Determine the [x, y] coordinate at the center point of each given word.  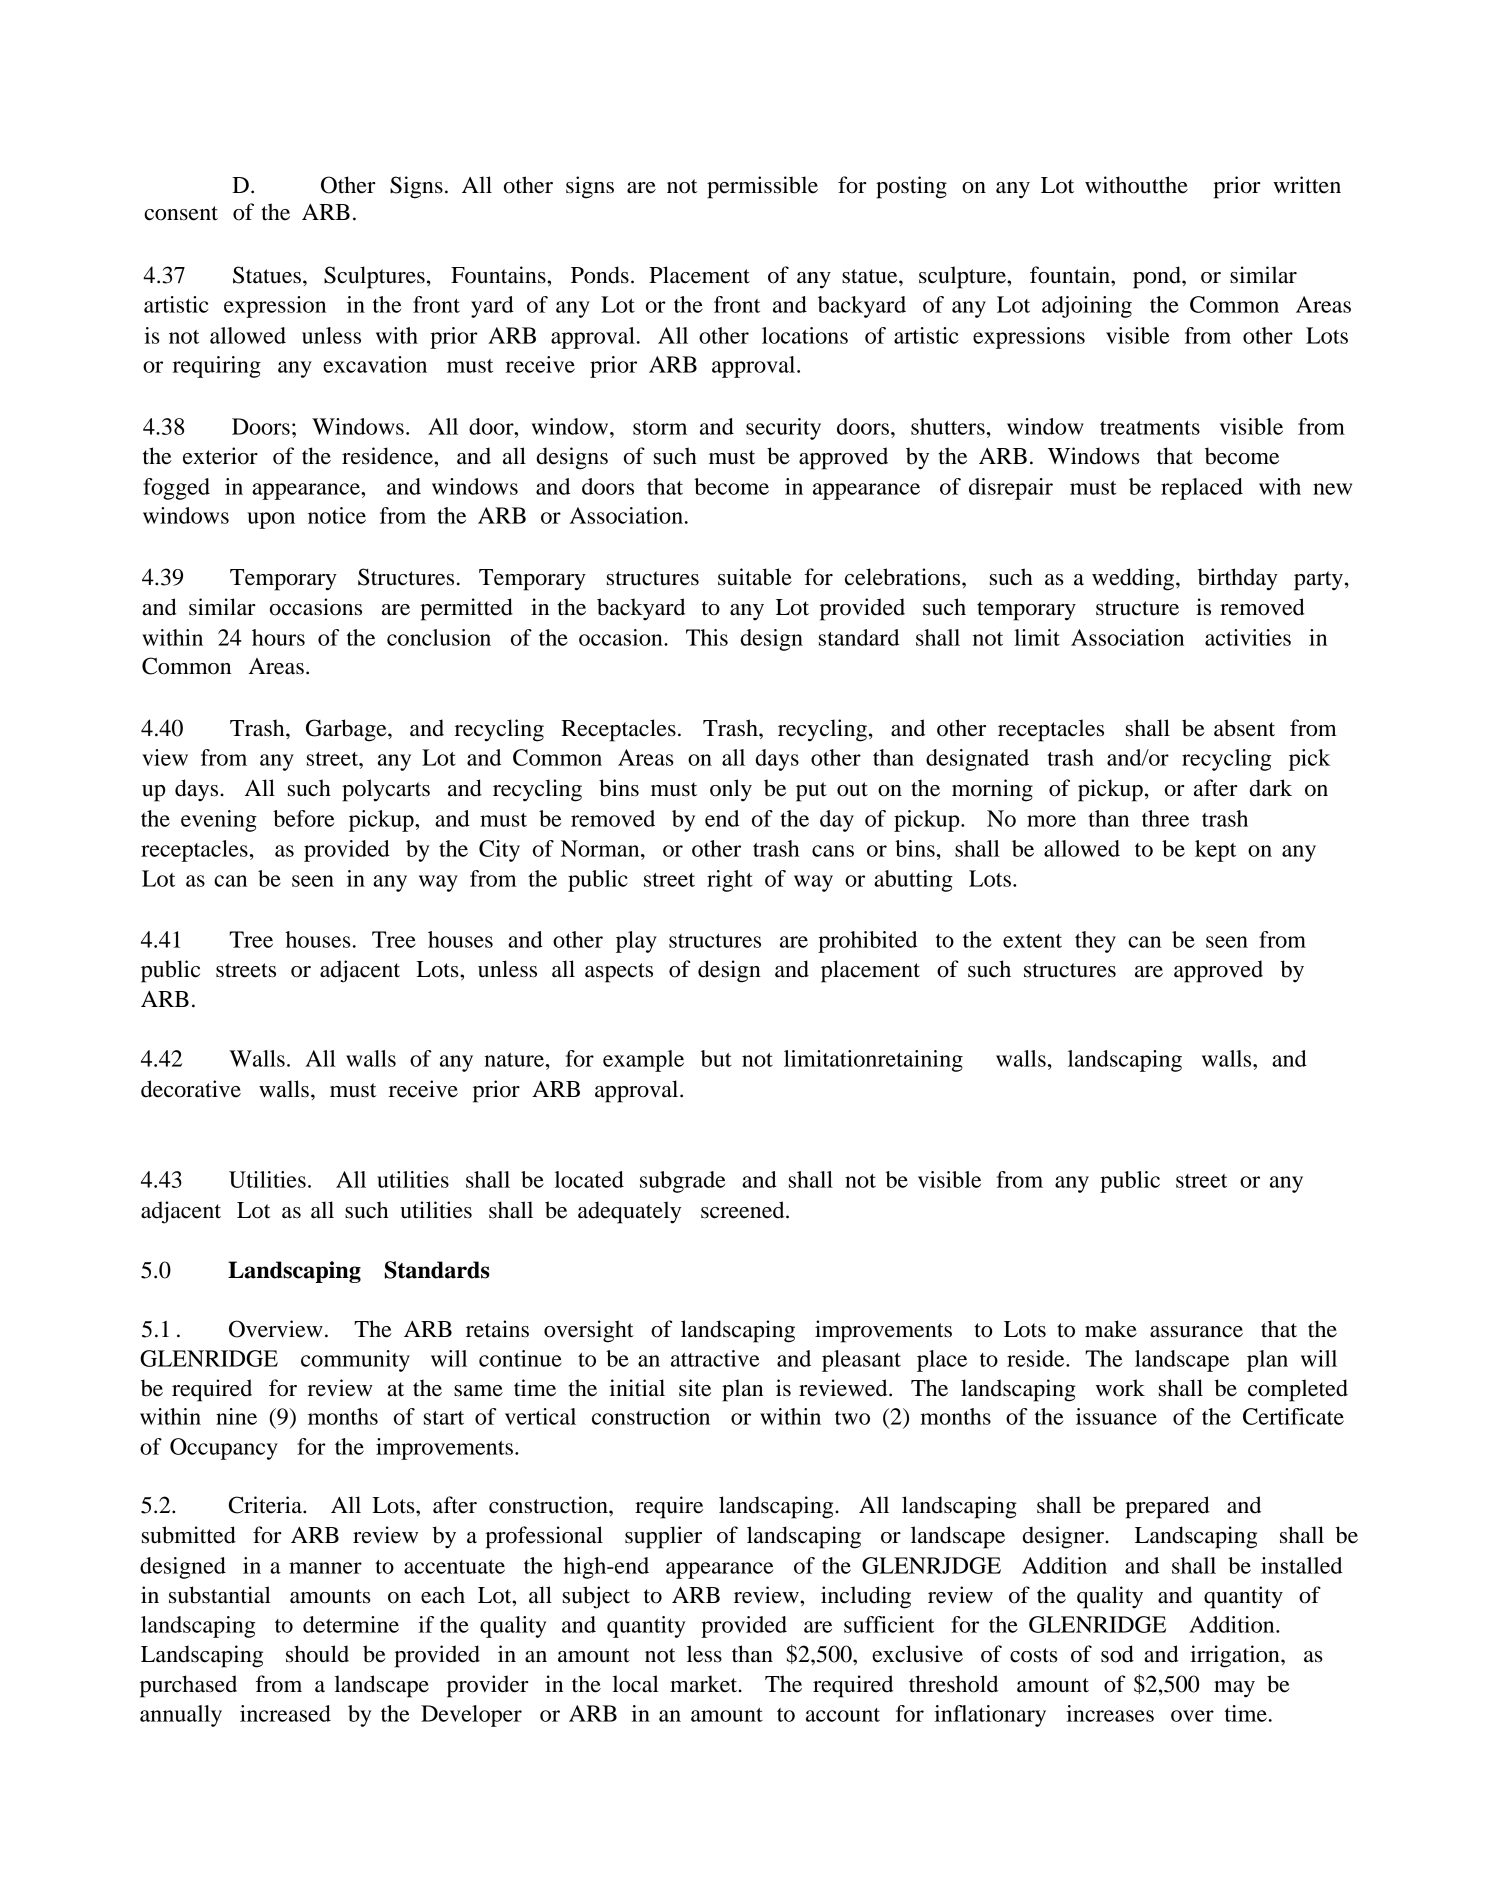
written [1307, 185]
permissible [762, 187]
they [1095, 942]
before [303, 818]
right [730, 881]
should [317, 1654]
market [705, 1684]
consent [181, 213]
